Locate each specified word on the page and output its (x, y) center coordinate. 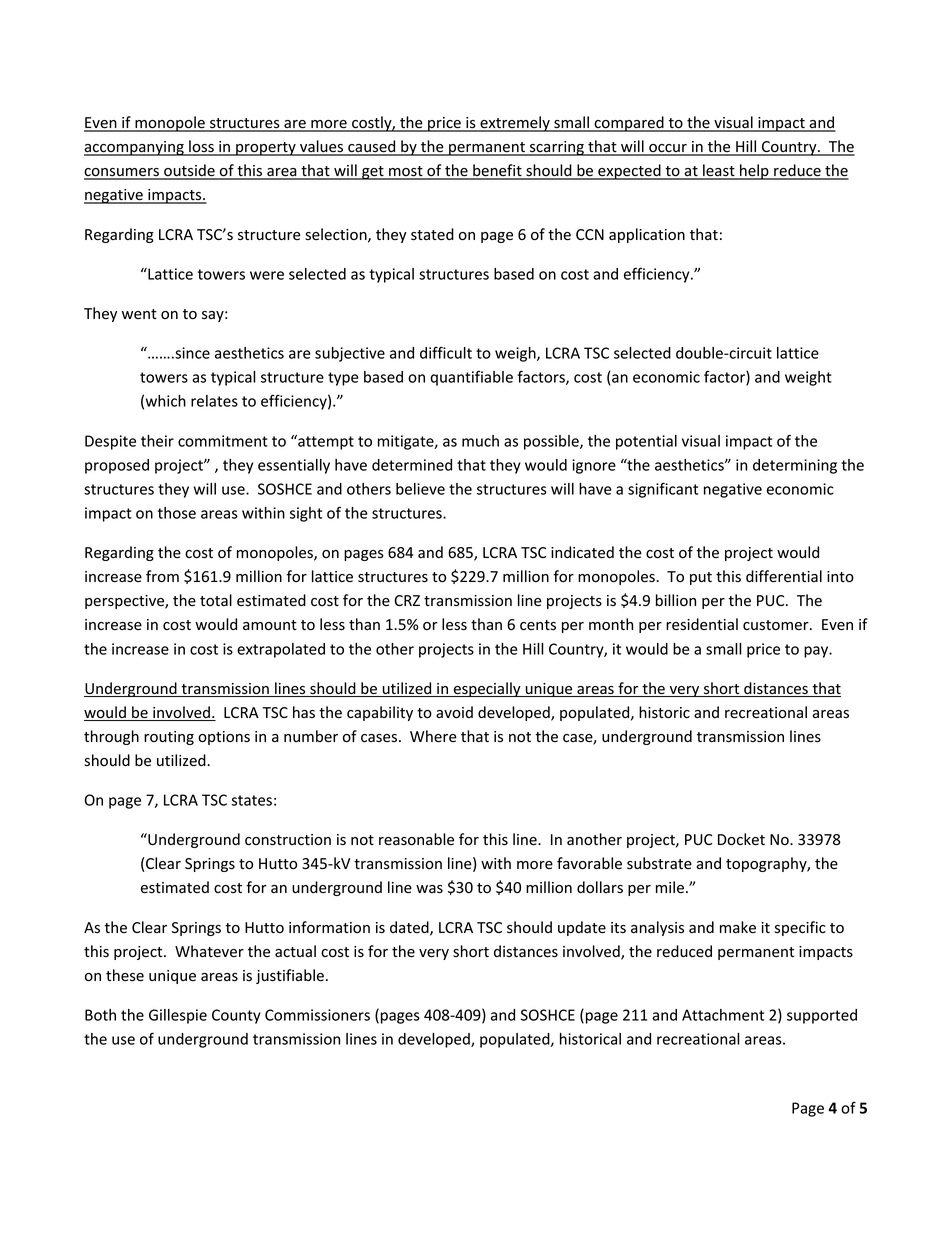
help (754, 172)
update (582, 928)
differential (784, 576)
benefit (497, 171)
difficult (446, 352)
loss (201, 147)
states (251, 800)
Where (433, 736)
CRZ (407, 600)
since (191, 353)
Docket (741, 839)
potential (646, 442)
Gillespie (178, 1016)
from (162, 576)
